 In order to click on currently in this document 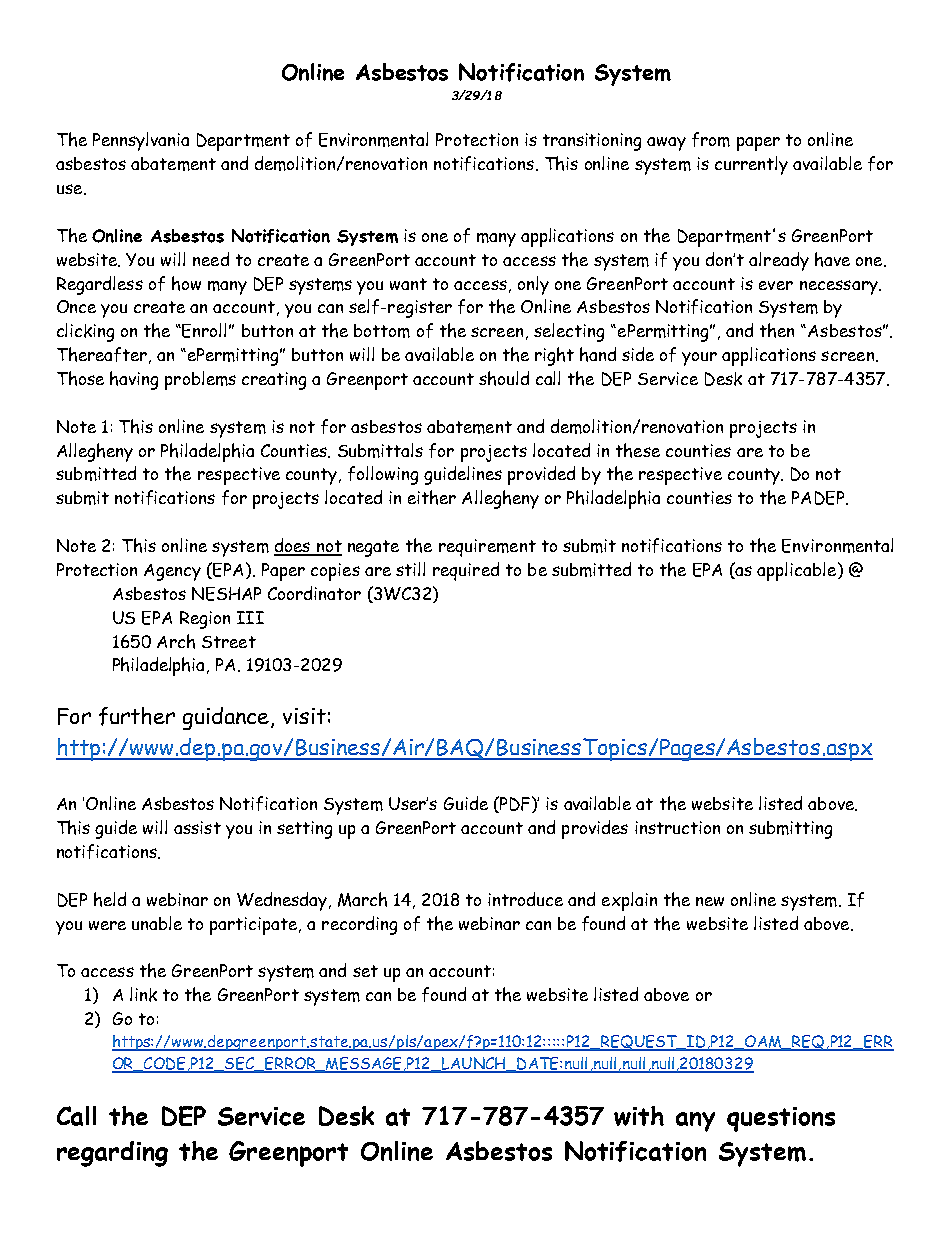, I will do `click(751, 165)`.
